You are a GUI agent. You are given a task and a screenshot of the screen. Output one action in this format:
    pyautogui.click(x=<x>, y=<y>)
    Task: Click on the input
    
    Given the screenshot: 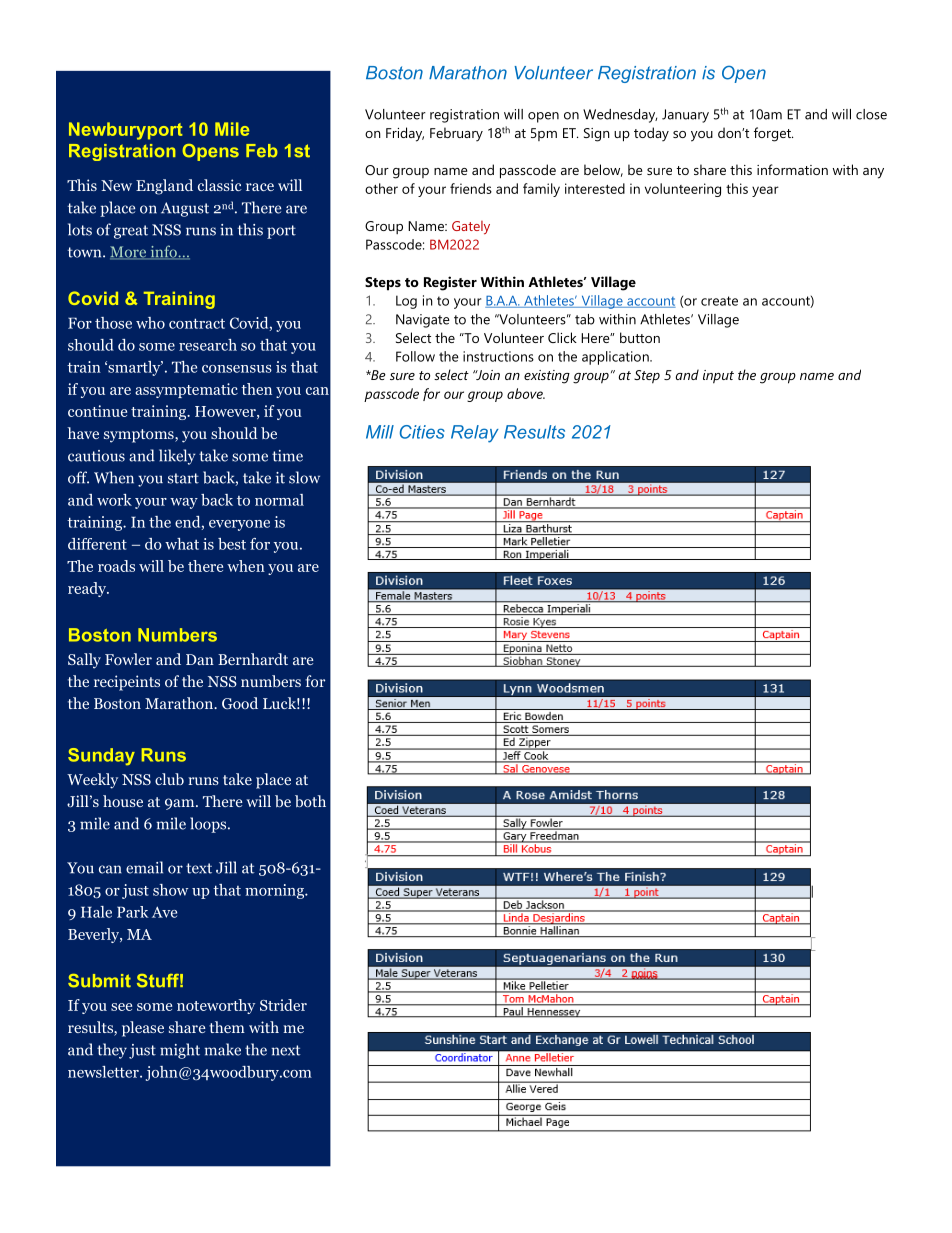 What is the action you would take?
    pyautogui.click(x=718, y=377)
